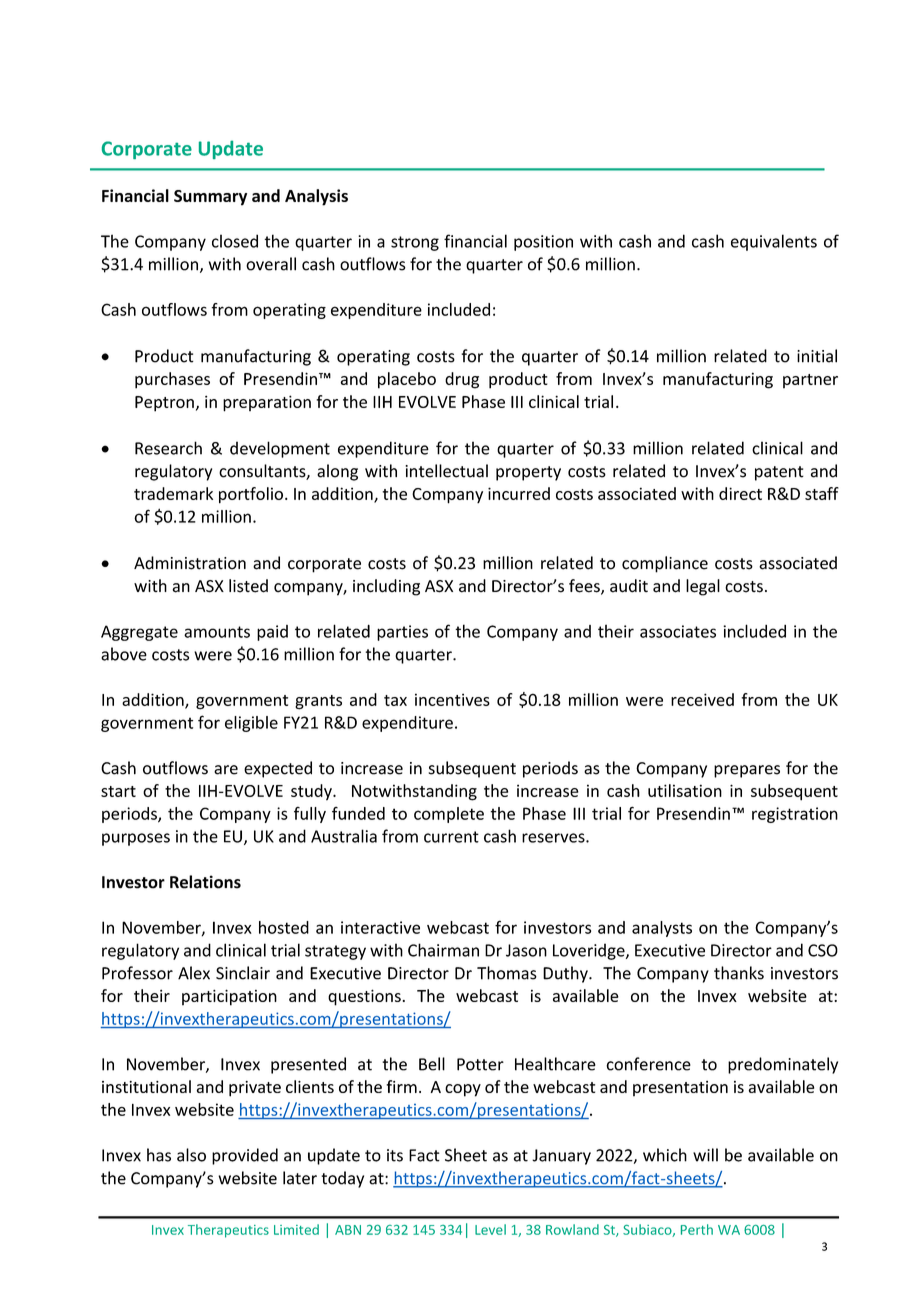 This screenshot has width=924, height=1309. What do you see at coordinates (452, 699) in the screenshot?
I see `incentives` at bounding box center [452, 699].
